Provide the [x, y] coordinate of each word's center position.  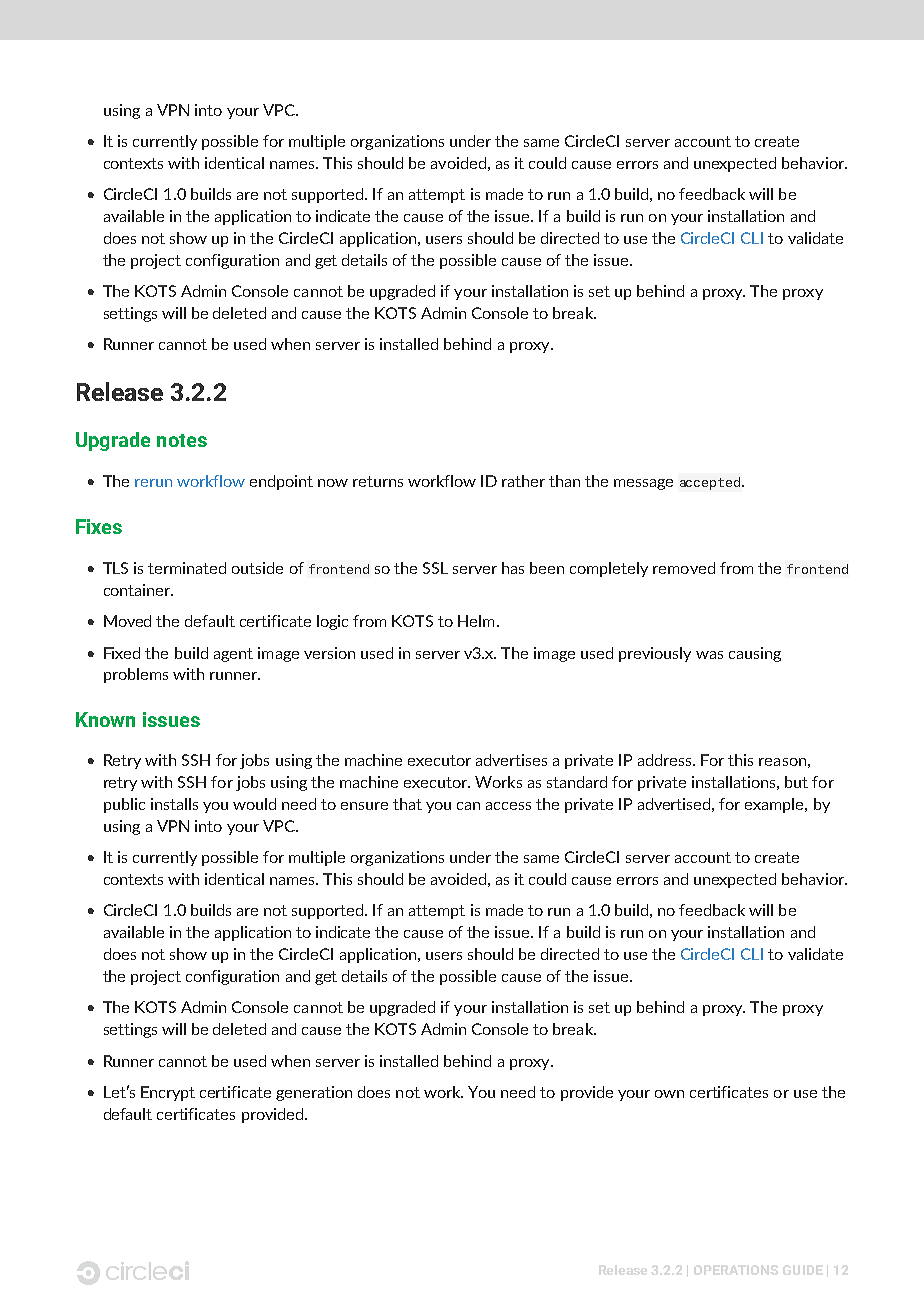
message [643, 484]
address [666, 760]
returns [378, 481]
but [796, 782]
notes [182, 440]
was [709, 655]
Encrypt [168, 1093]
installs [174, 804]
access [508, 806]
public [124, 805]
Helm [476, 621]
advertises [511, 760]
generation [314, 1093]
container [138, 590]
